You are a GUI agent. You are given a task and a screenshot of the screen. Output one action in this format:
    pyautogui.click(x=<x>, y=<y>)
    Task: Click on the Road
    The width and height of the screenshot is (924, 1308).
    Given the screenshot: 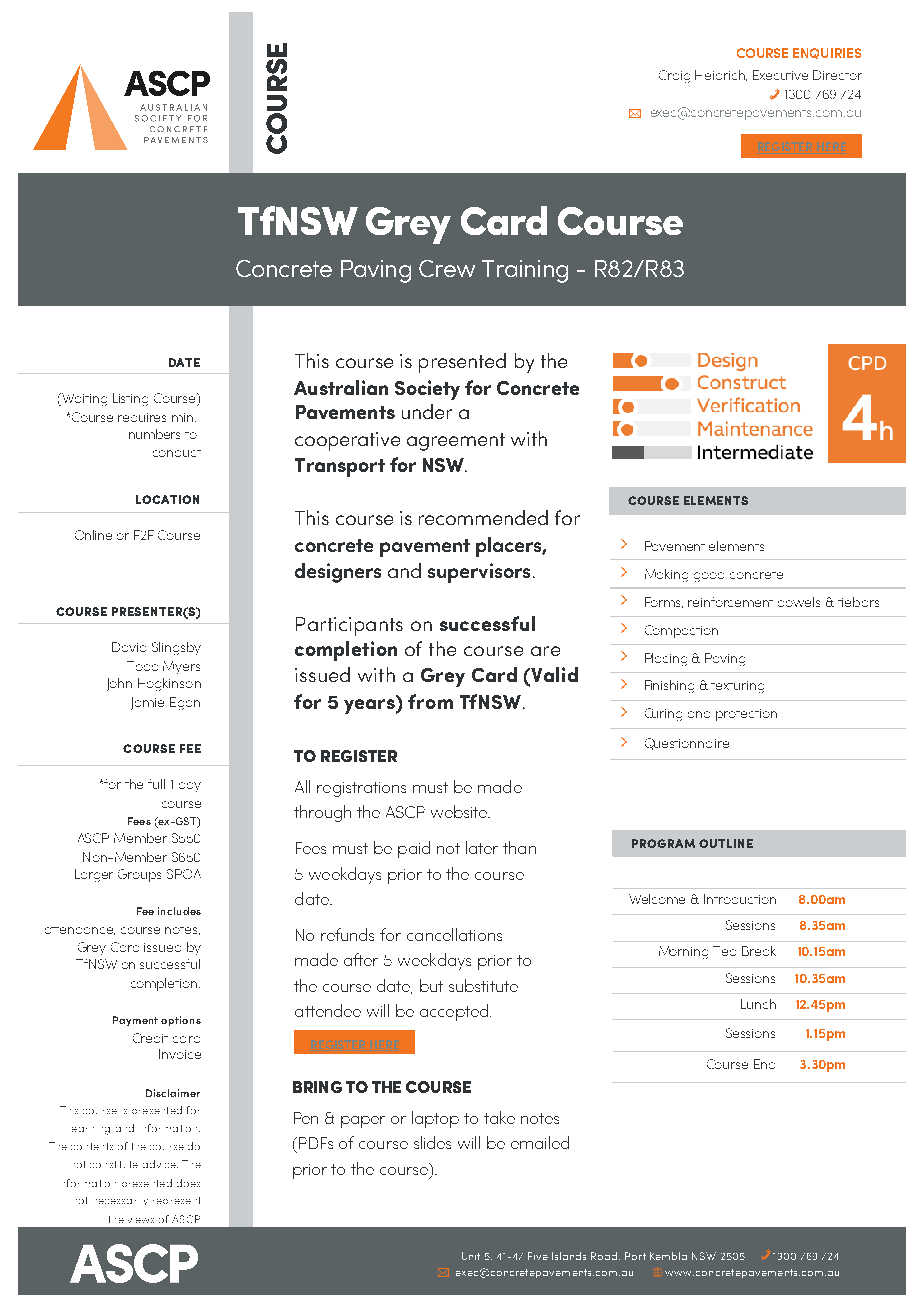 What is the action you would take?
    pyautogui.click(x=605, y=1256)
